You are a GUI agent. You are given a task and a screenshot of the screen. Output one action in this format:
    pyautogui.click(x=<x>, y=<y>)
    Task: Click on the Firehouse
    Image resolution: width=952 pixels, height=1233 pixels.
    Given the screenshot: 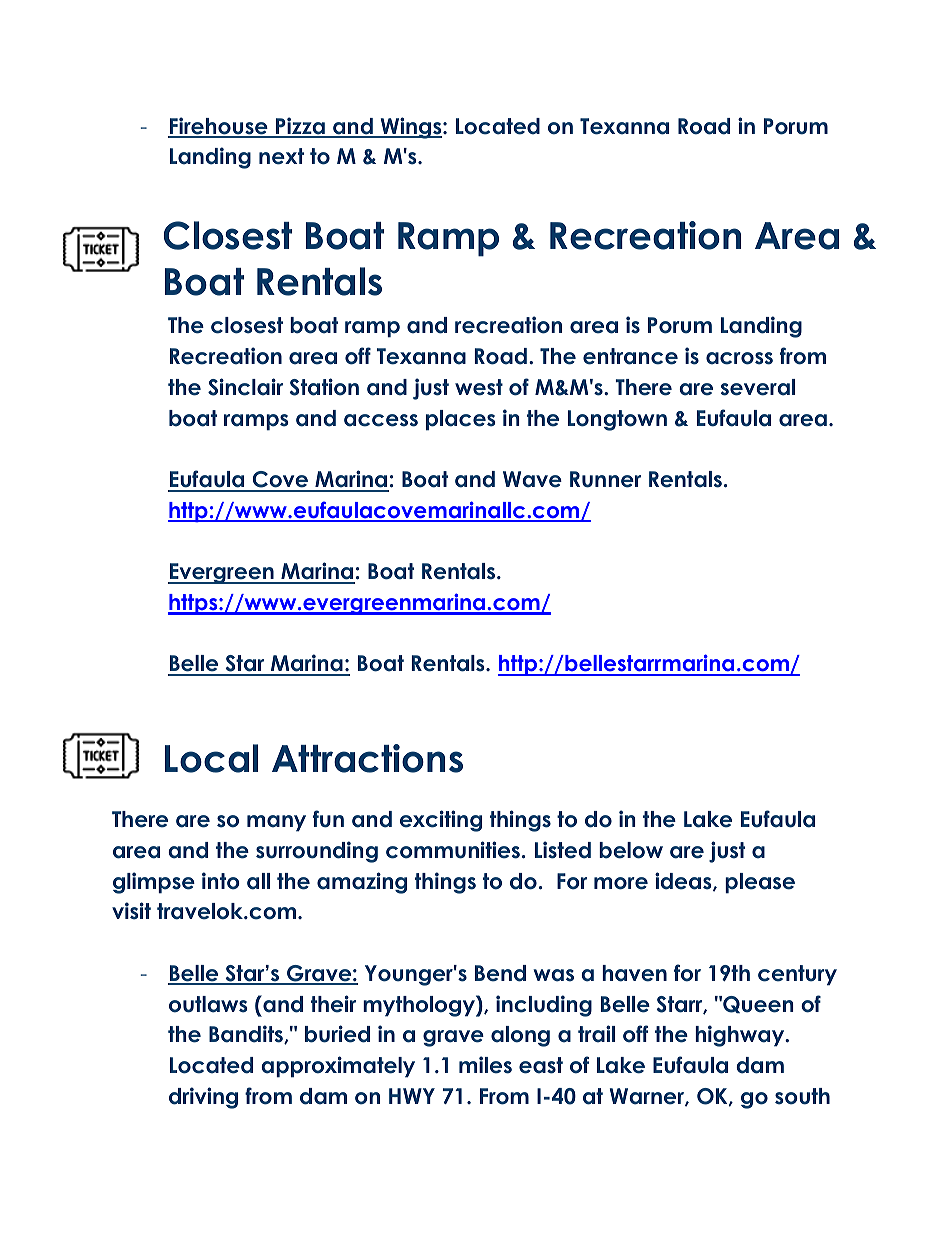 What is the action you would take?
    pyautogui.click(x=219, y=127)
